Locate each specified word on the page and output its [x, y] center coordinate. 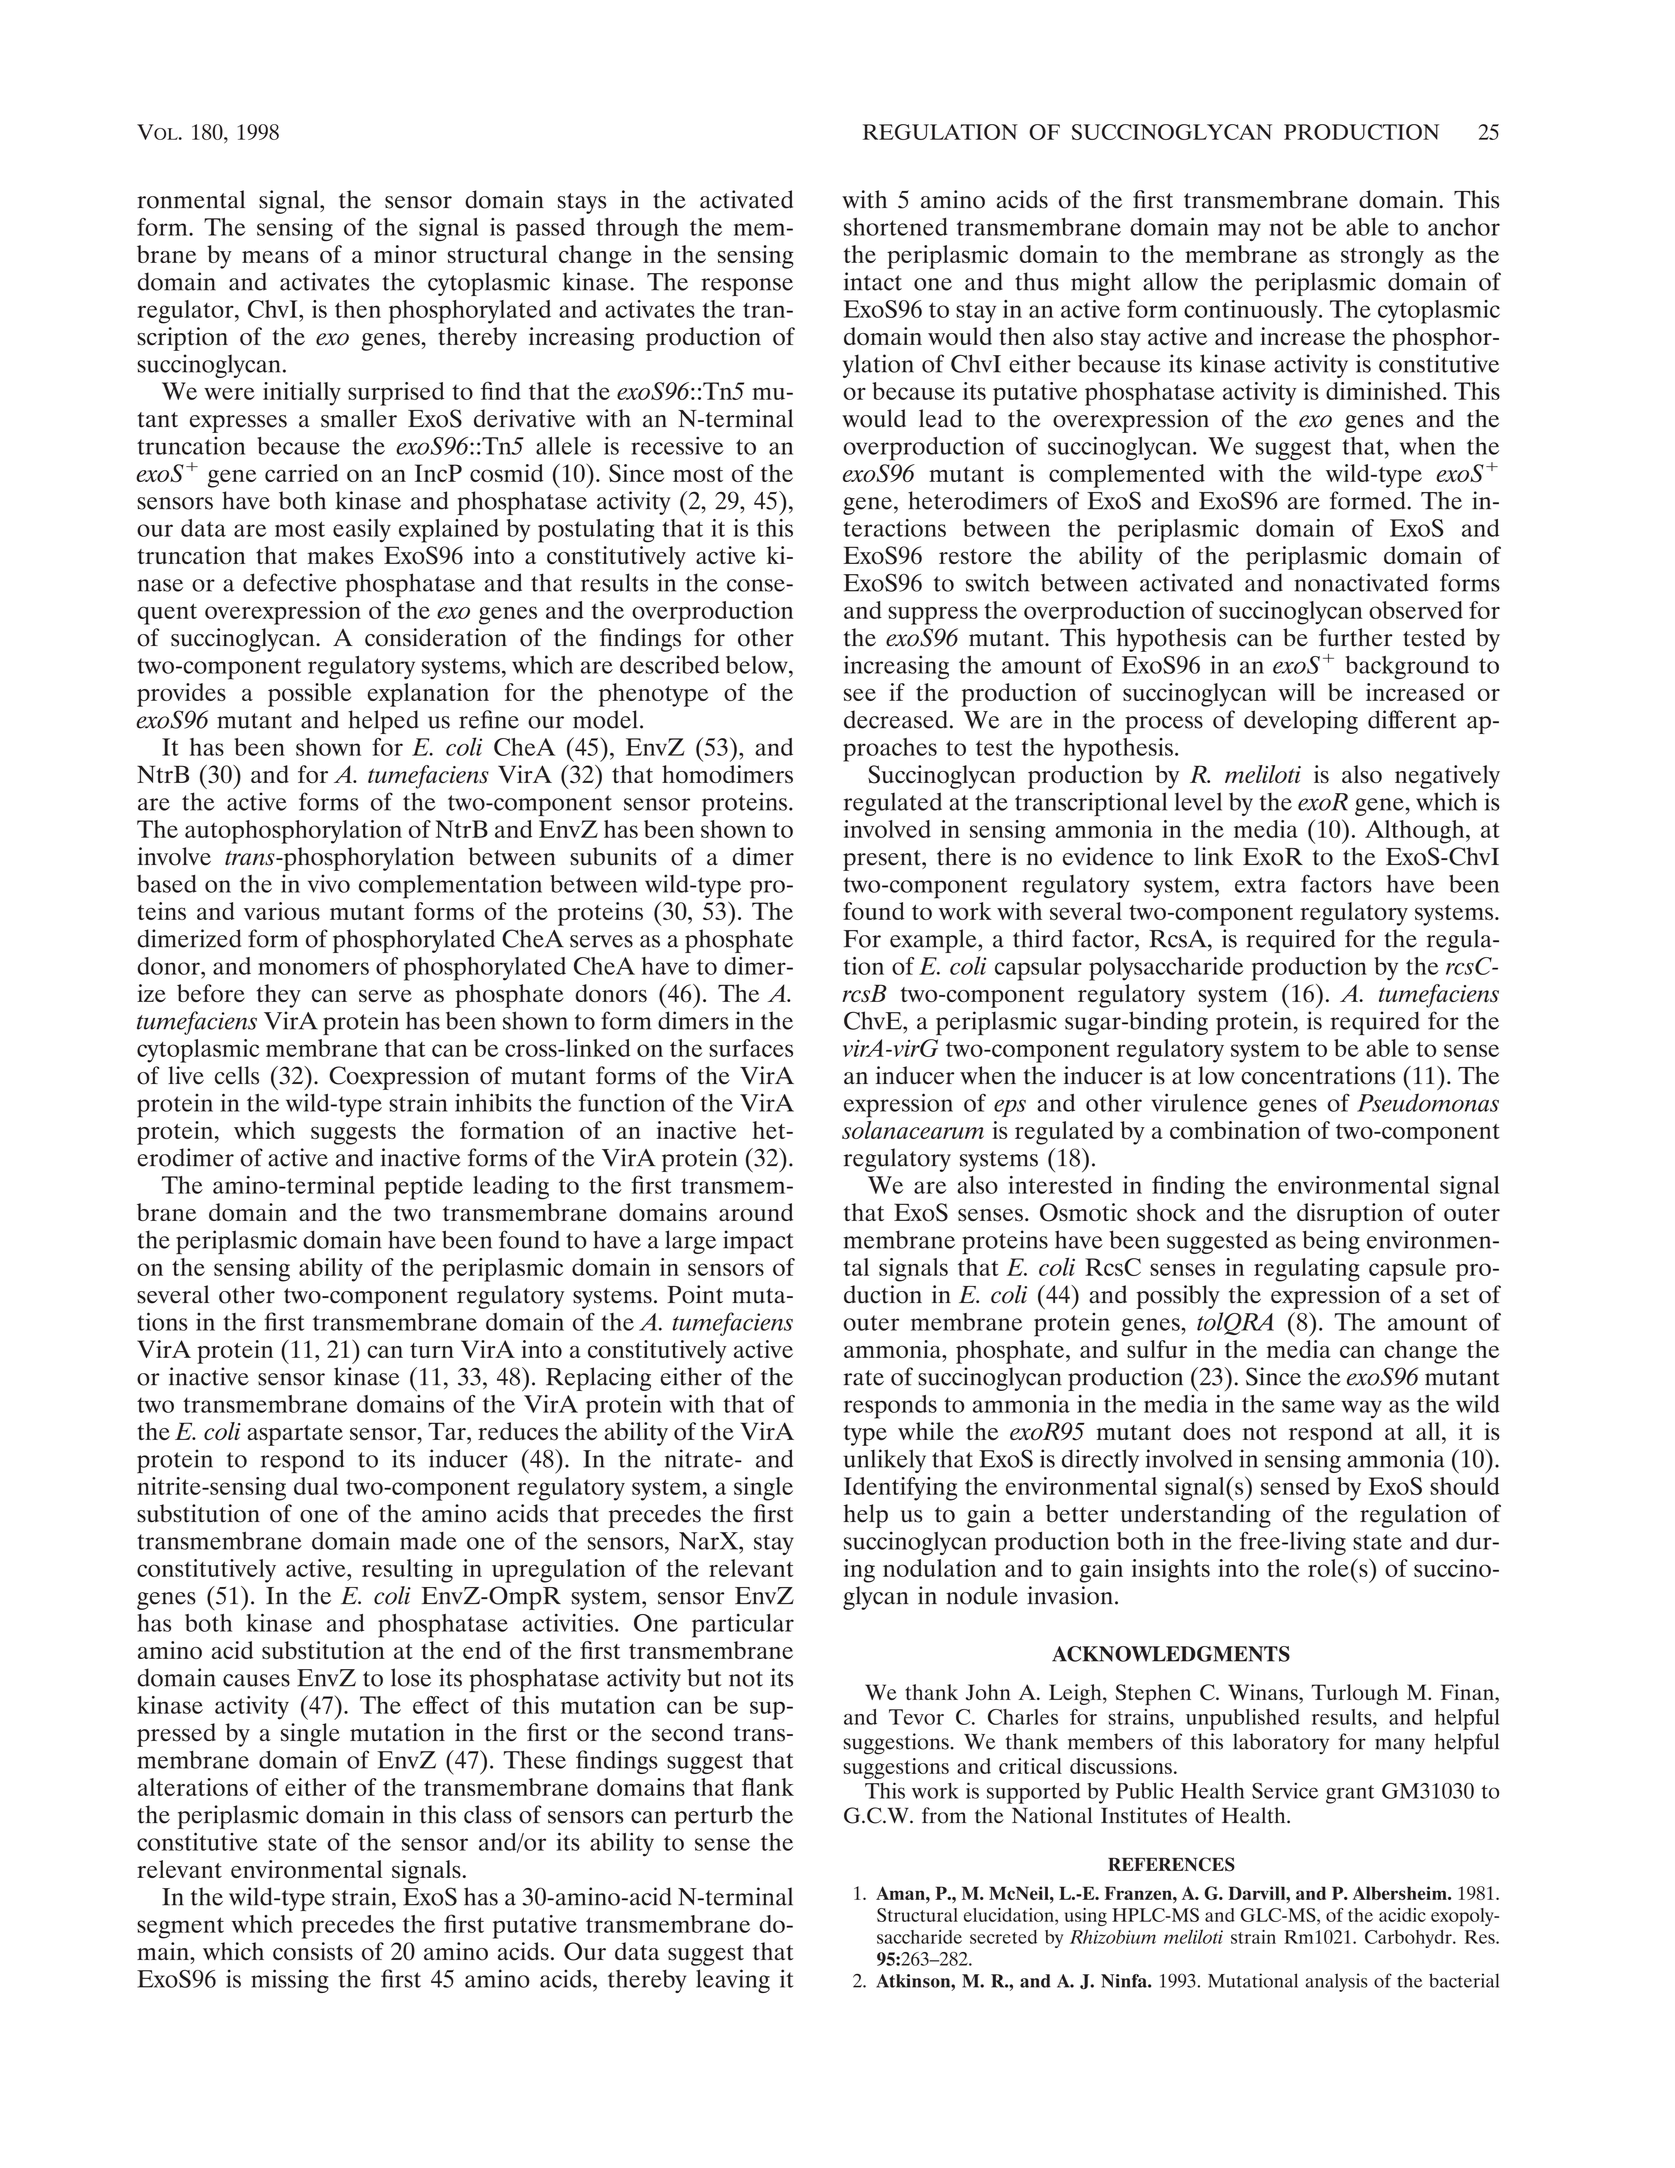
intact [873, 281]
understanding [1195, 1516]
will [1296, 692]
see [860, 694]
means [275, 257]
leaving [733, 1981]
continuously [1252, 312]
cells [237, 1075]
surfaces [751, 1048]
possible [309, 695]
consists [313, 1951]
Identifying [900, 1489]
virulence [1199, 1102]
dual [316, 1486]
